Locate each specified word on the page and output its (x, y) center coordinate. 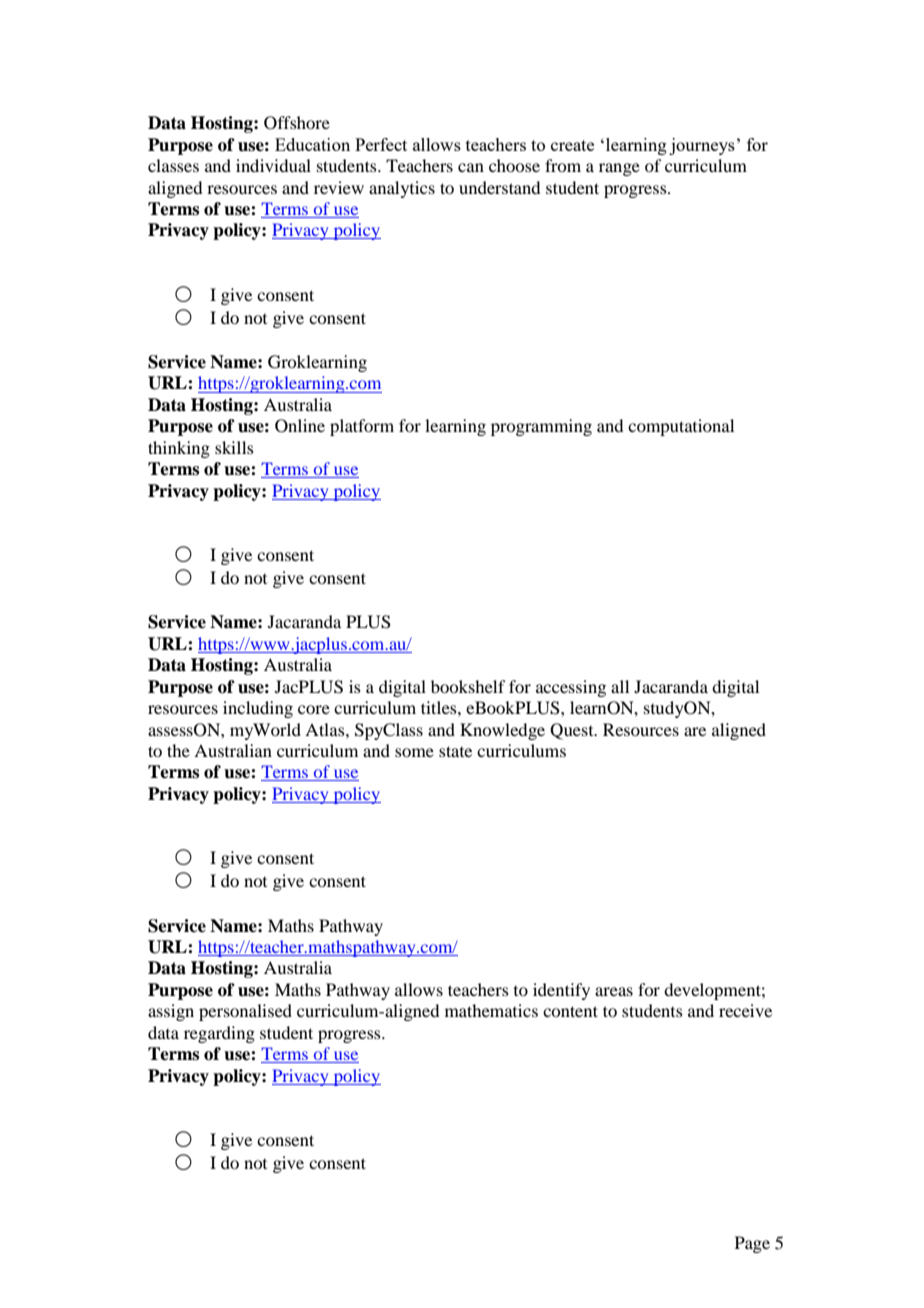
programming (541, 427)
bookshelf (468, 686)
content (570, 1011)
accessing (571, 688)
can (471, 167)
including (258, 709)
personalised (245, 1012)
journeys (702, 146)
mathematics (491, 1010)
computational (681, 427)
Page (752, 1244)
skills (234, 447)
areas (614, 991)
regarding (219, 1034)
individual (273, 165)
